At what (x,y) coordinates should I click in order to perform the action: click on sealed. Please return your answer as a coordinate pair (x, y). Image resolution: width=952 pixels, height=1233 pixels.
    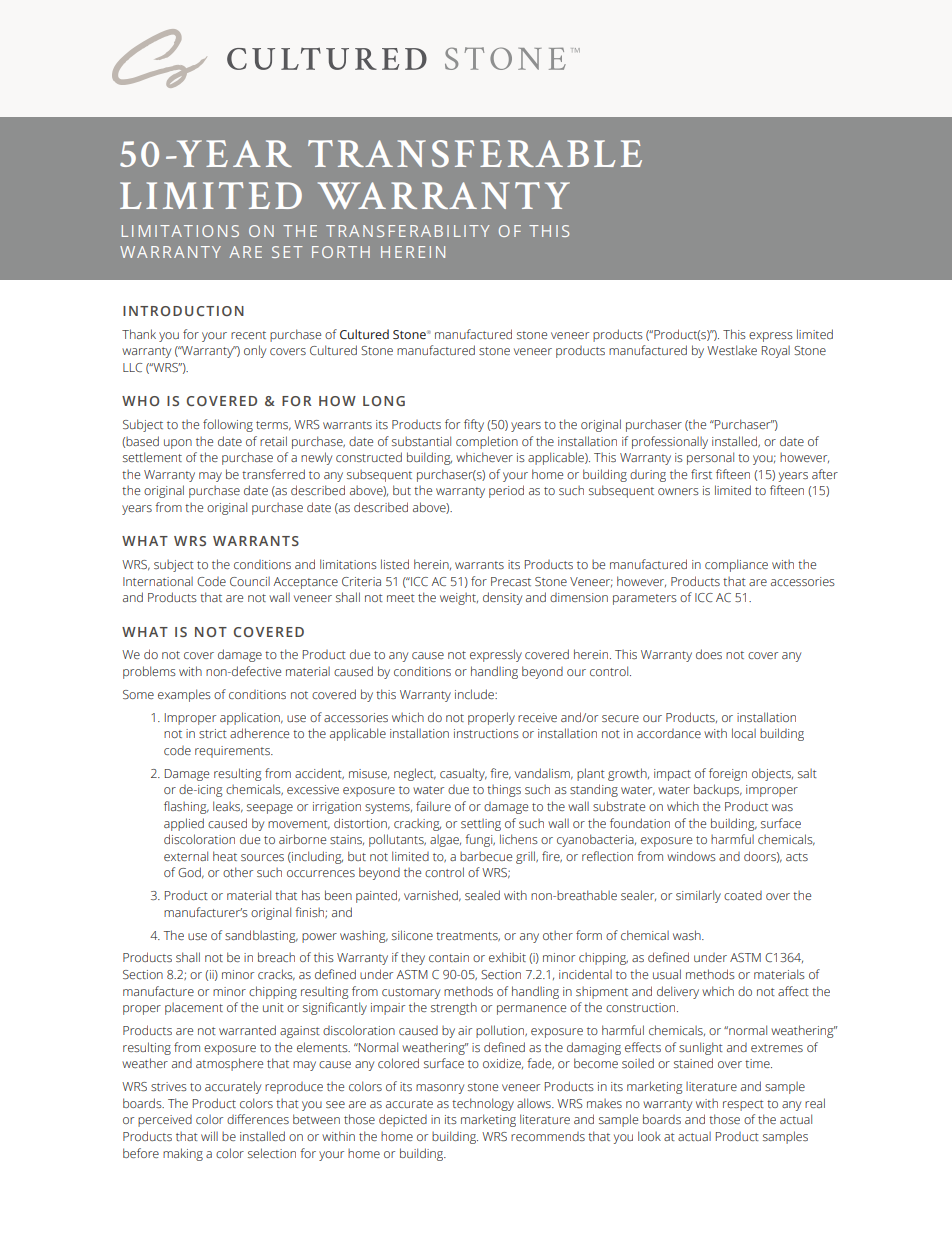
    Looking at the image, I should click on (482, 895).
